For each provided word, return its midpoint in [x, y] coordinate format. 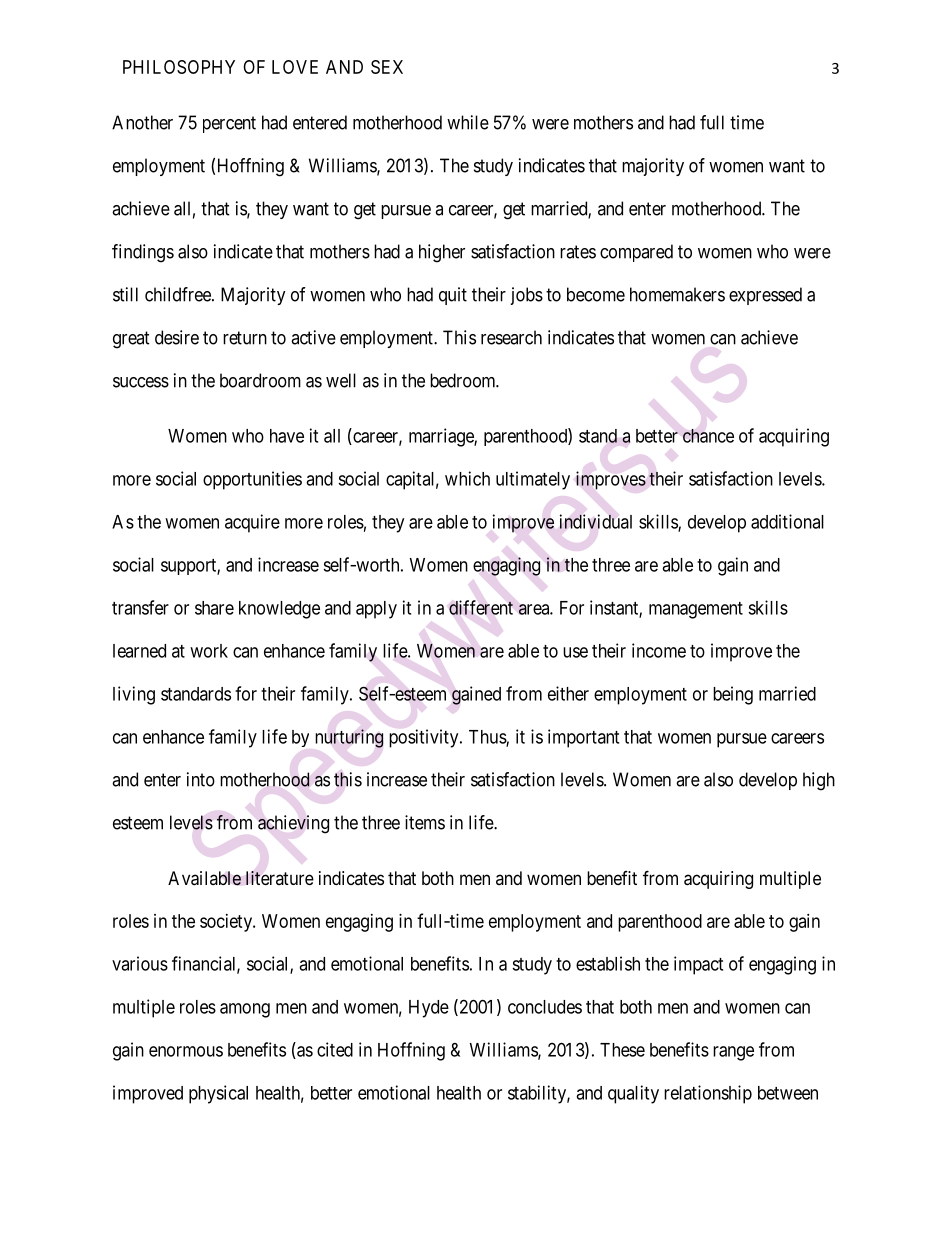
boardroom [260, 380]
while [468, 122]
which [467, 478]
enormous [186, 1051]
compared [636, 253]
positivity [425, 738]
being [733, 695]
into [201, 779]
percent [229, 124]
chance [708, 436]
